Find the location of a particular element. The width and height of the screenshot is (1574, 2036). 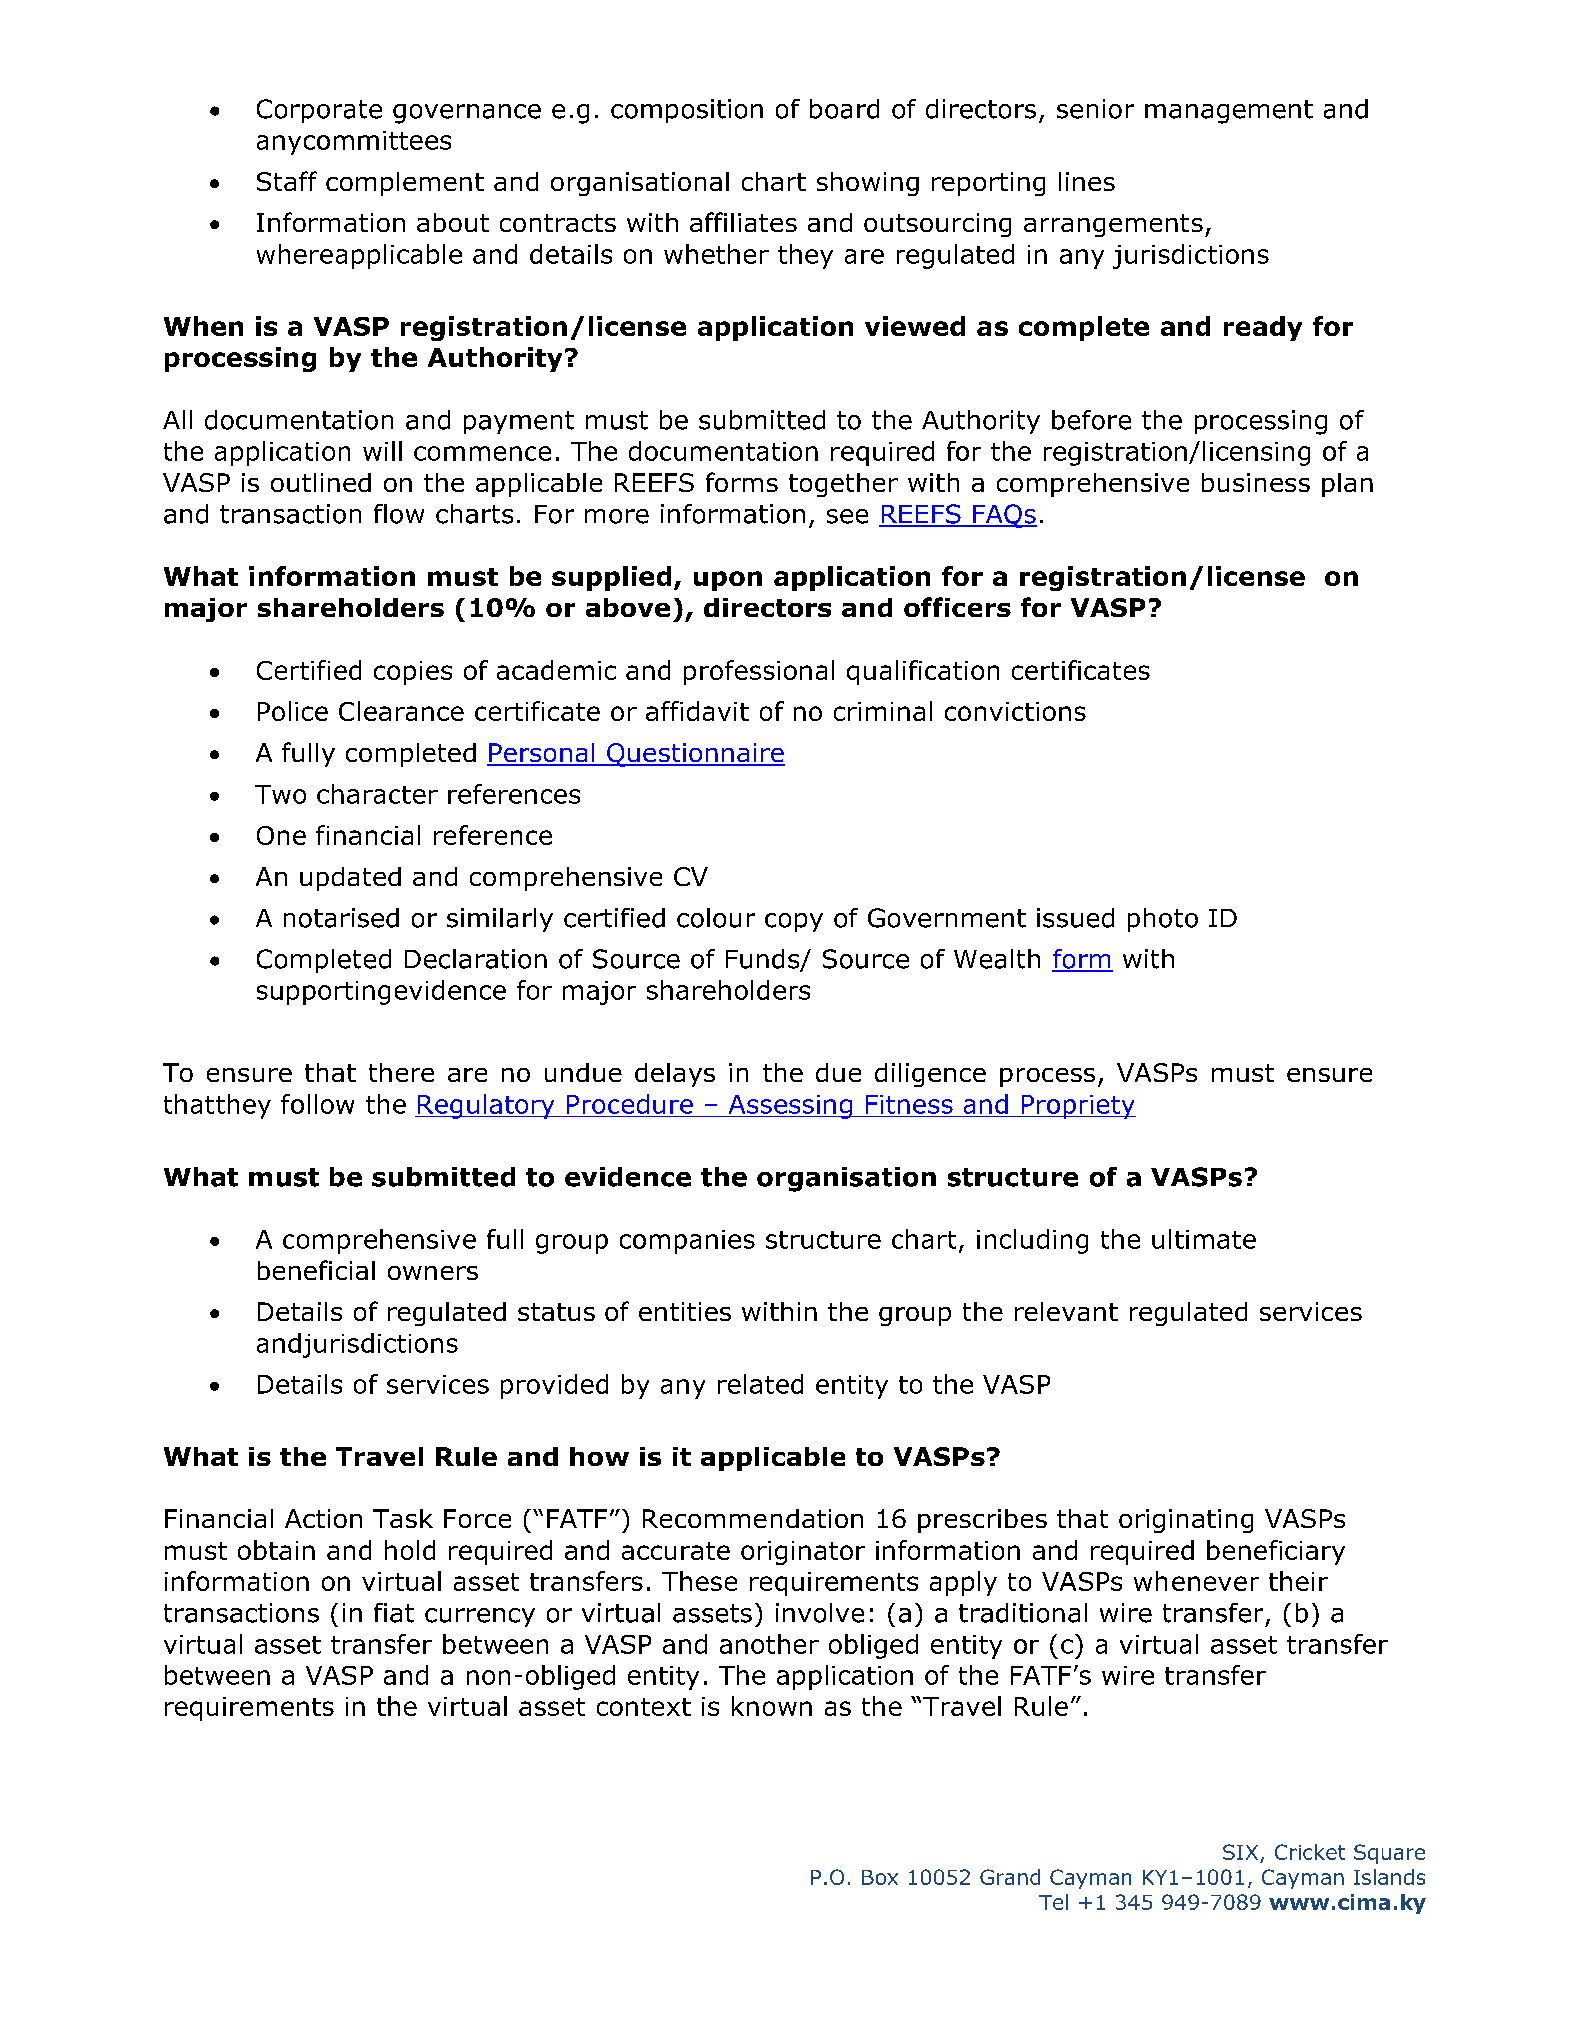

entities is located at coordinates (685, 1311).
